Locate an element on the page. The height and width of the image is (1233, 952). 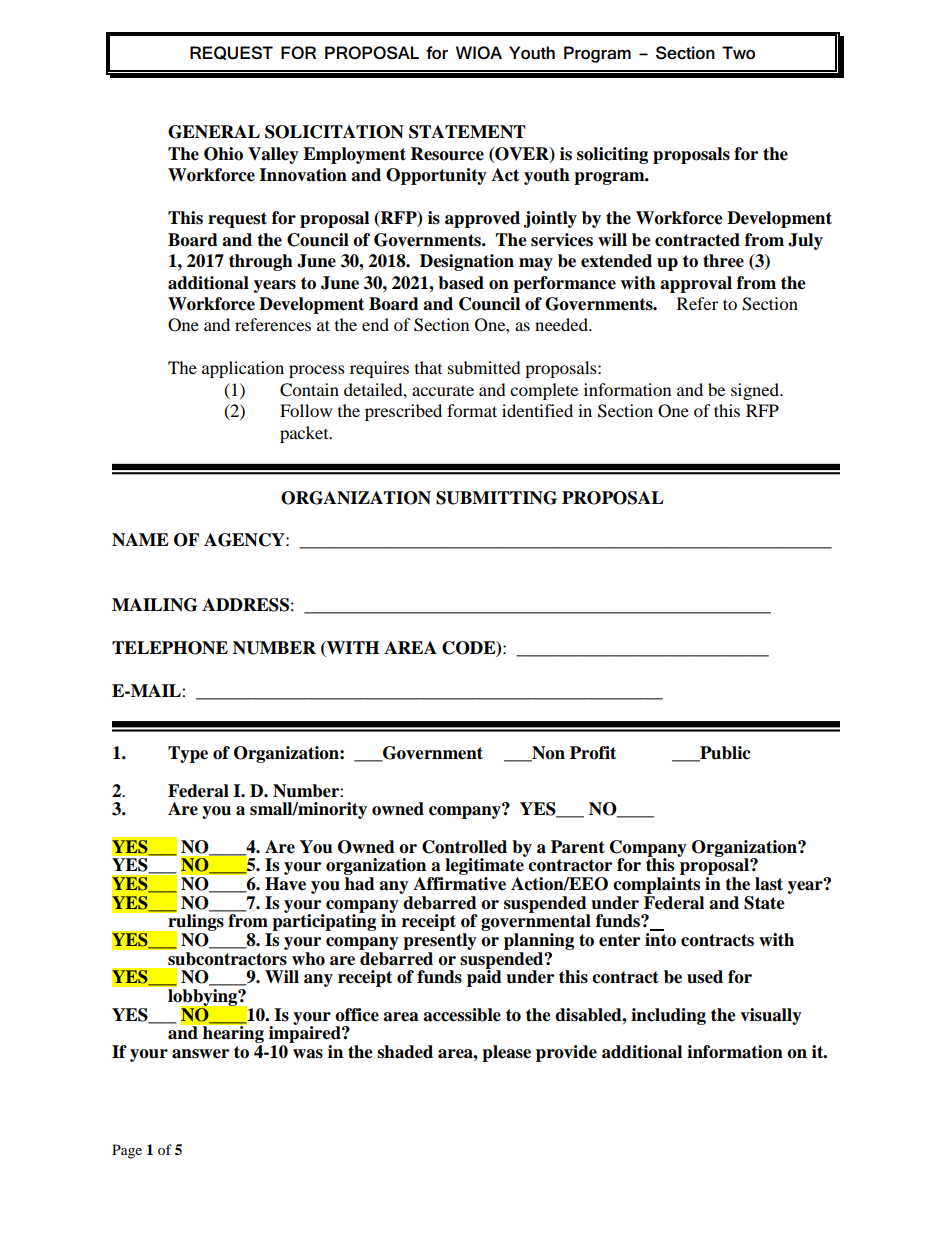
answer is located at coordinates (200, 1054).
